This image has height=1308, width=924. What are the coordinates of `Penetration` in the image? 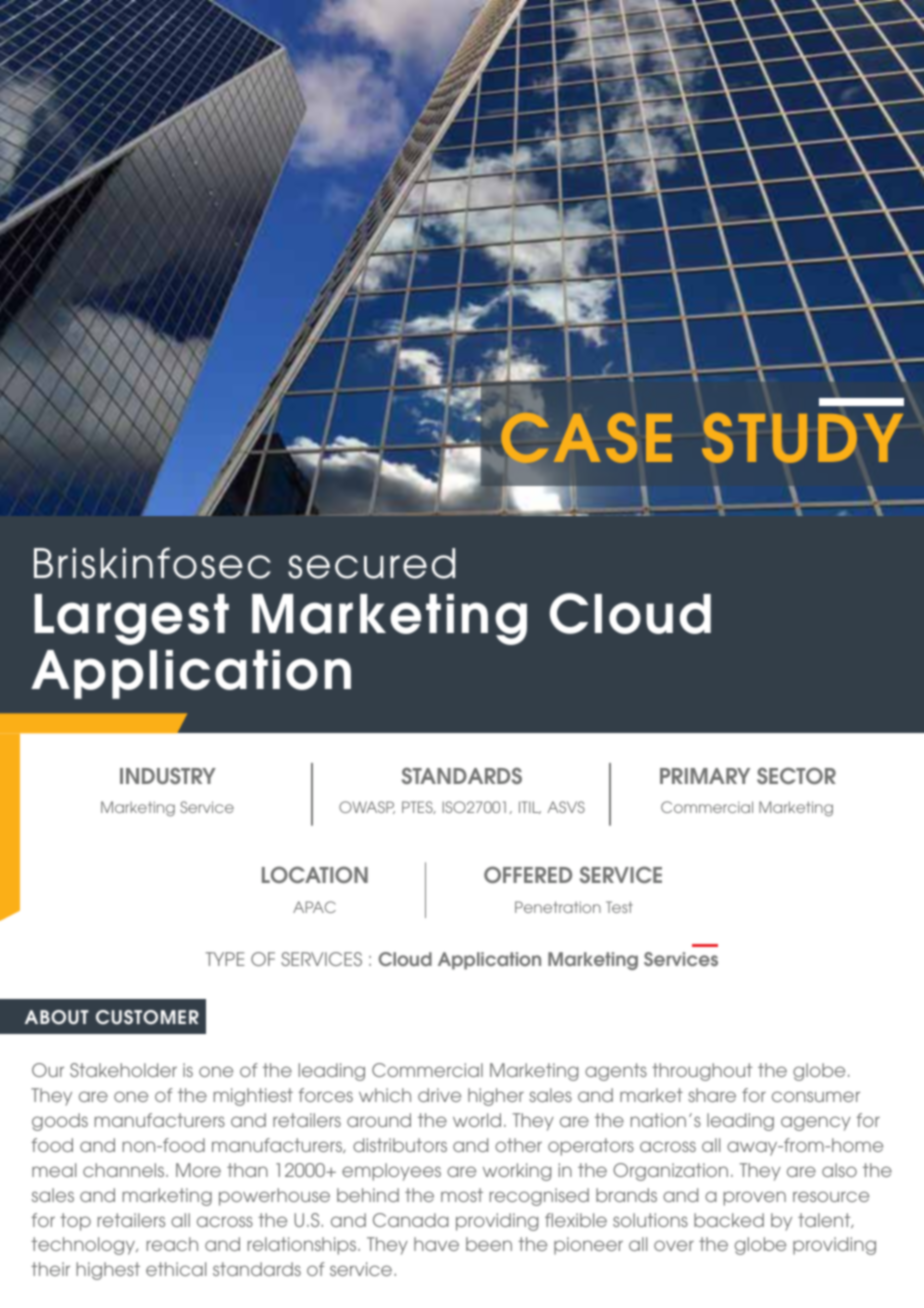 It's located at (558, 907).
